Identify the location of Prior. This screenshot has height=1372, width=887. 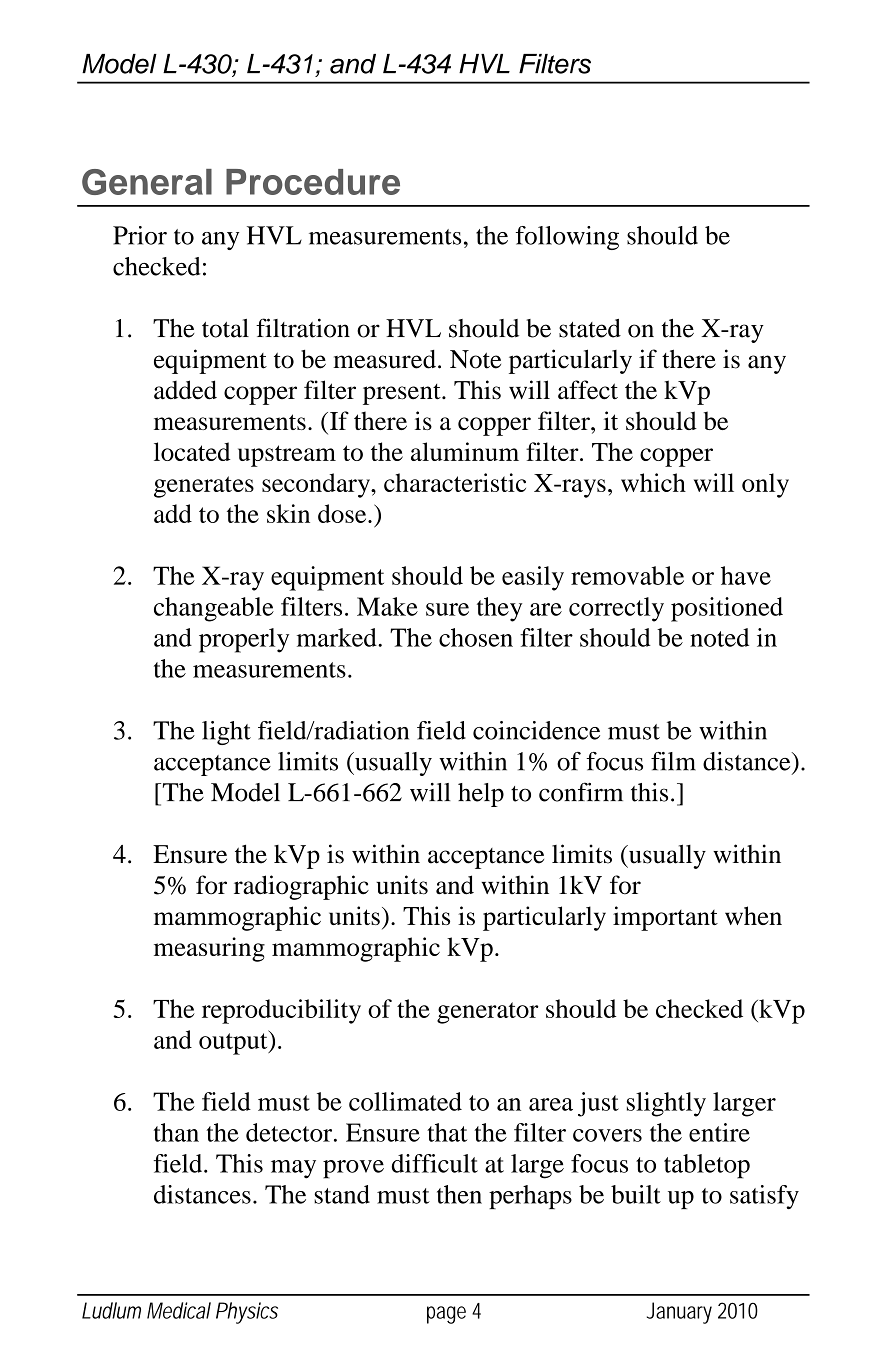
(140, 235).
